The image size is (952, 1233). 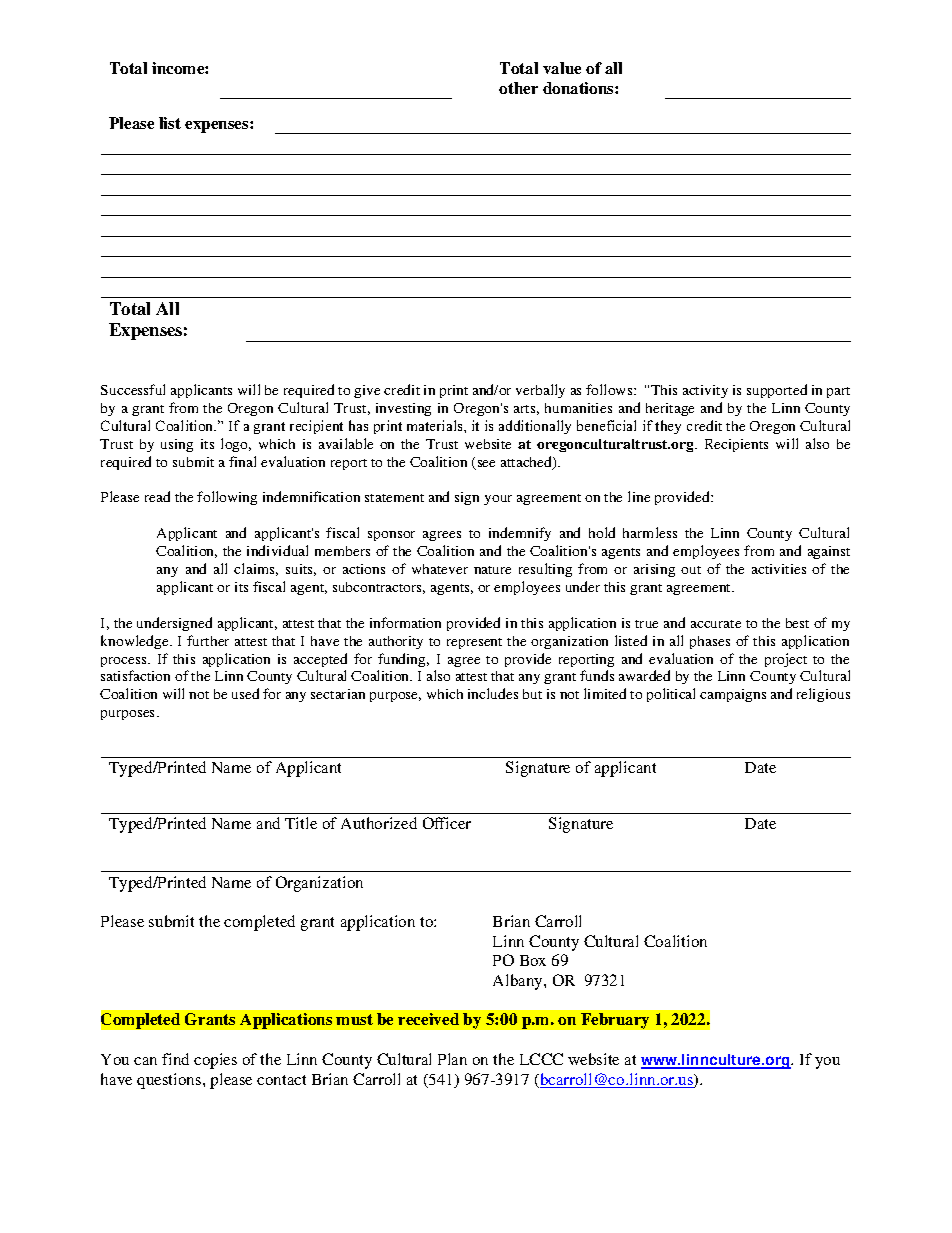 I want to click on supported, so click(x=777, y=391).
